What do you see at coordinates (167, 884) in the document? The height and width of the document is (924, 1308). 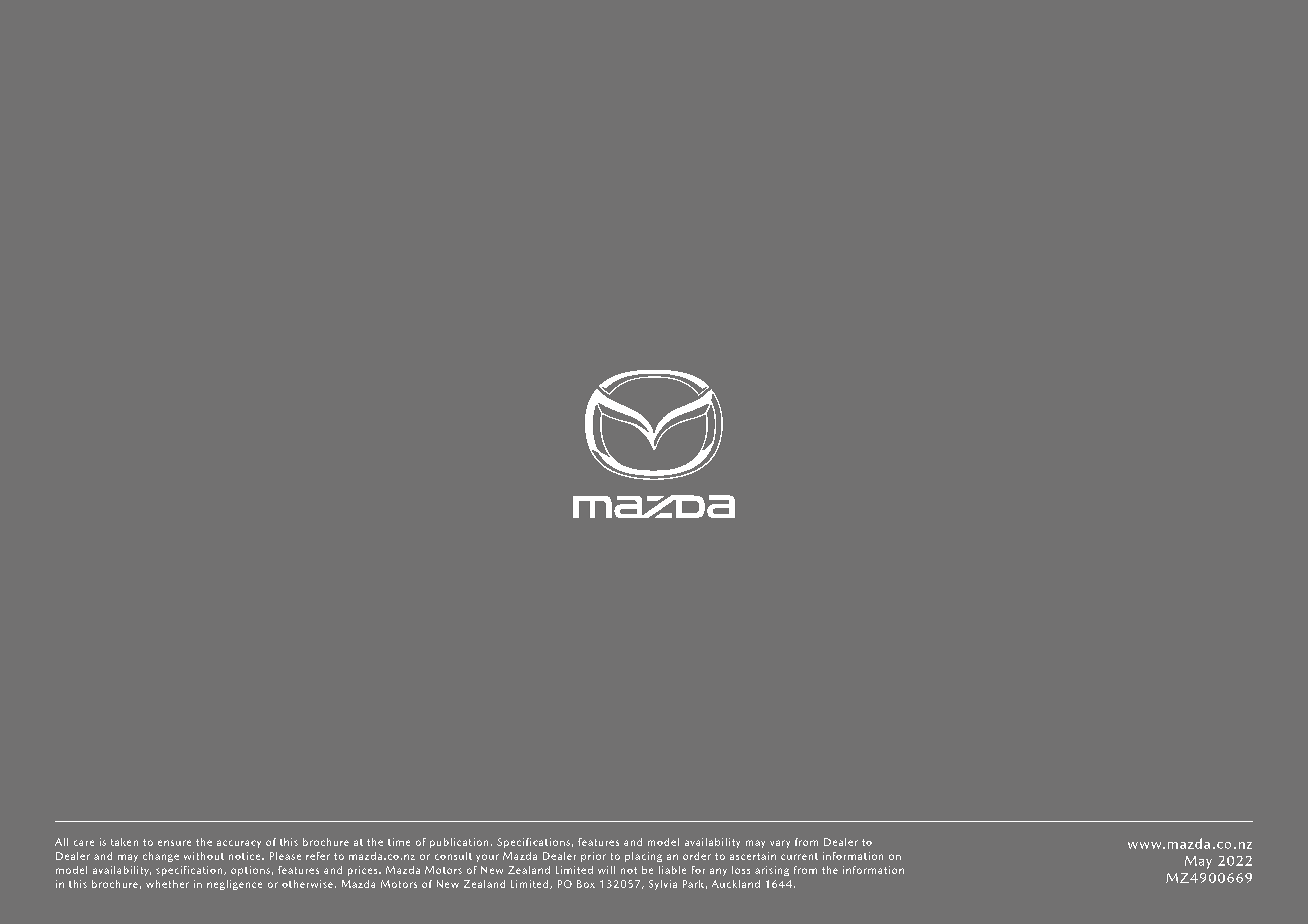 I see `whether` at bounding box center [167, 884].
